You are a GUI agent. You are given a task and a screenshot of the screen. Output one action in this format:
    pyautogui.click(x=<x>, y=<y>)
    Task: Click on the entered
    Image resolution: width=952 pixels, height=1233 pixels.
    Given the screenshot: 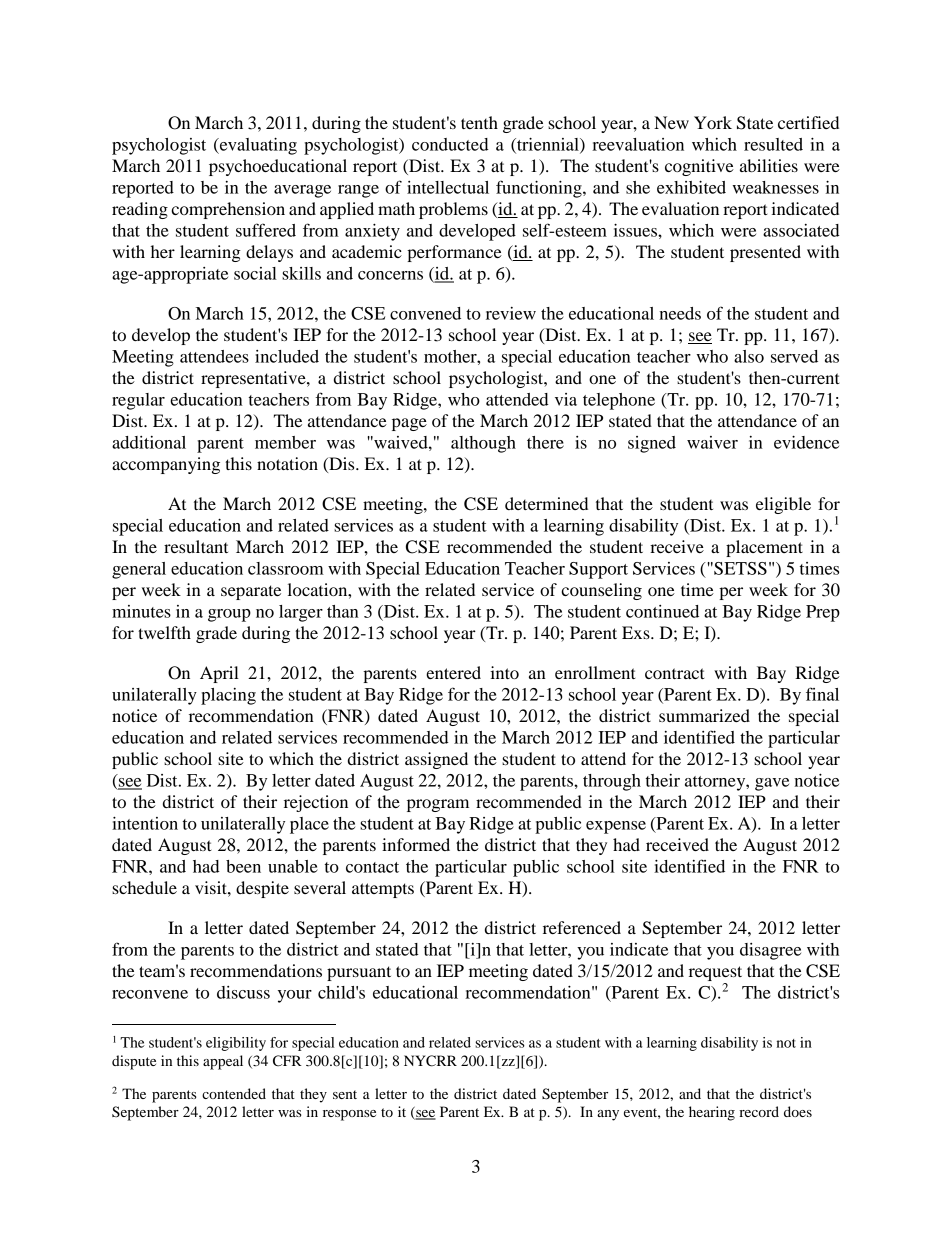 What is the action you would take?
    pyautogui.click(x=453, y=672)
